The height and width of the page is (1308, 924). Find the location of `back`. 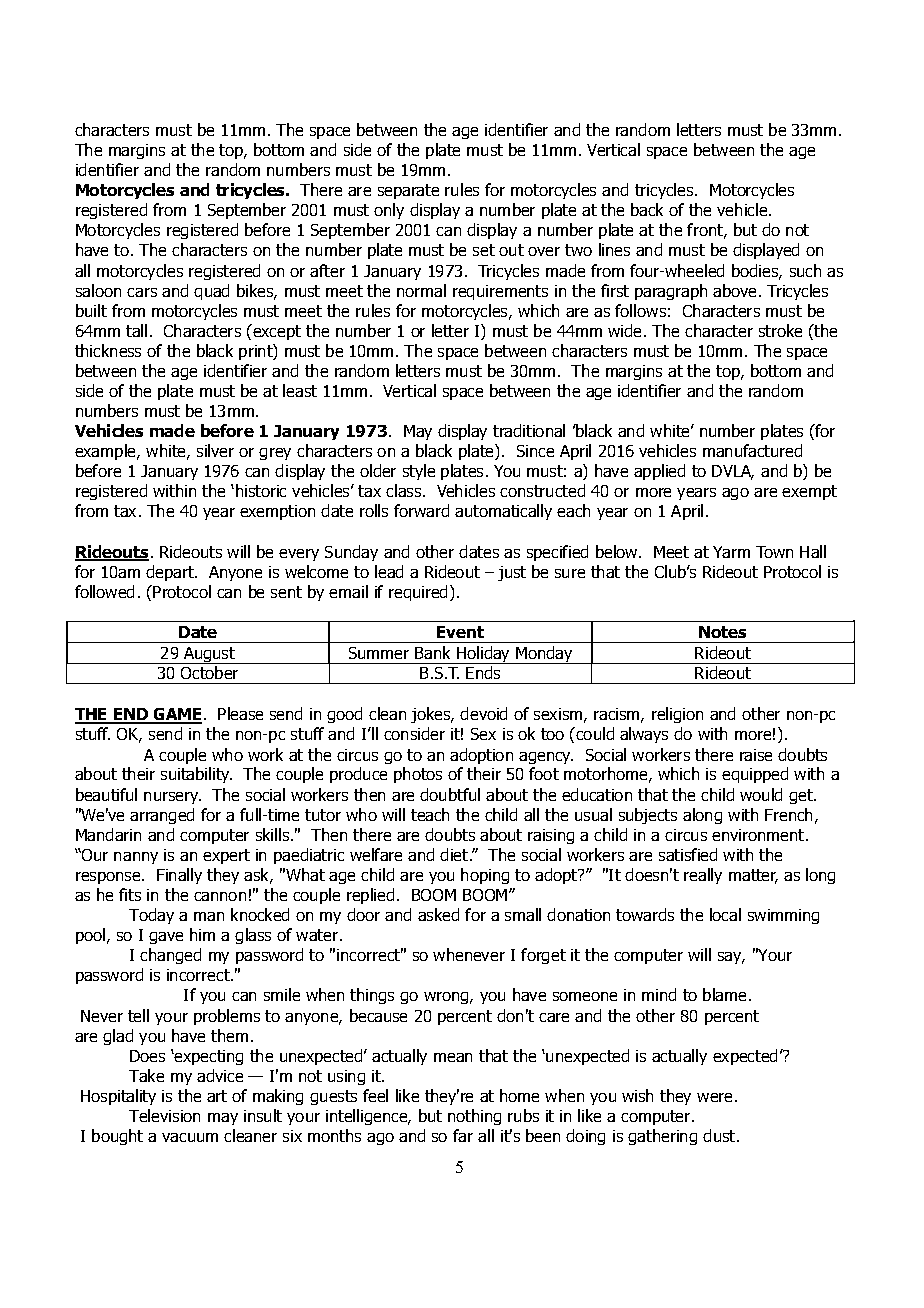

back is located at coordinates (647, 209).
